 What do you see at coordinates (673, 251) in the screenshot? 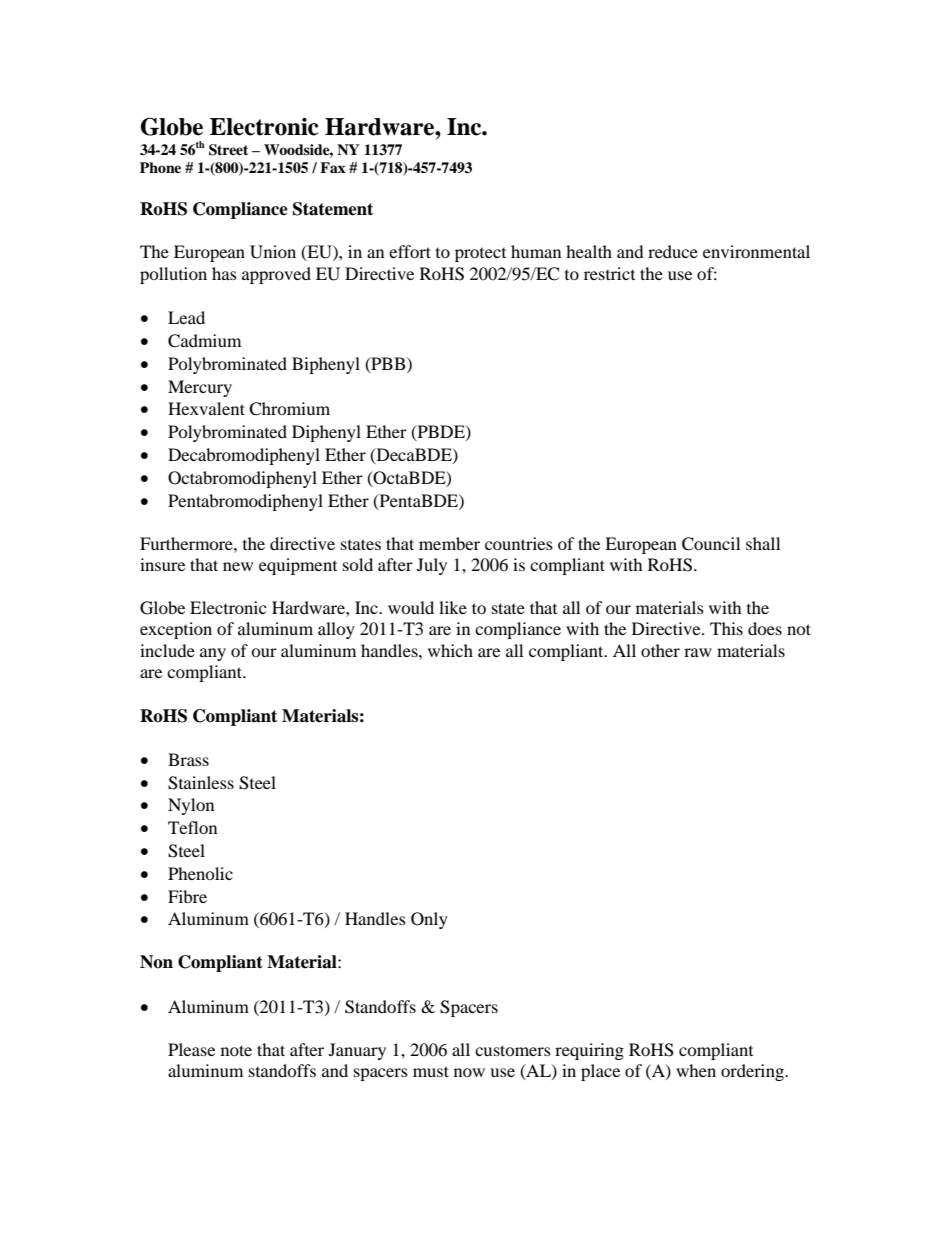
I see `reduce` at bounding box center [673, 251].
